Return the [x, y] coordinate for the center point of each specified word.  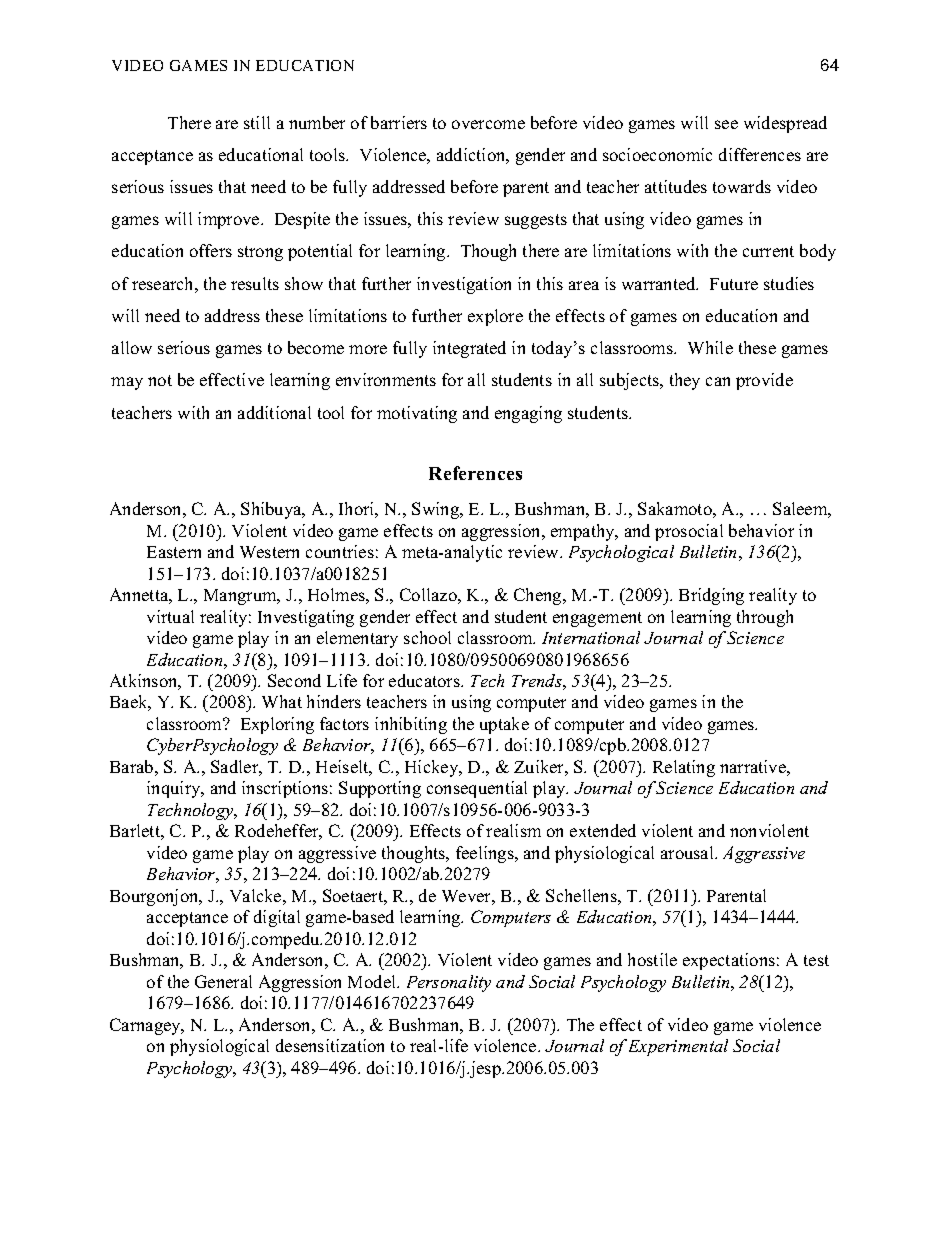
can [718, 381]
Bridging [711, 596]
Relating [684, 768]
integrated [469, 349]
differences [760, 154]
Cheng [539, 596]
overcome [488, 124]
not [160, 380]
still [257, 122]
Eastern [174, 552]
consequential [477, 789]
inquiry [175, 789]
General [223, 981]
